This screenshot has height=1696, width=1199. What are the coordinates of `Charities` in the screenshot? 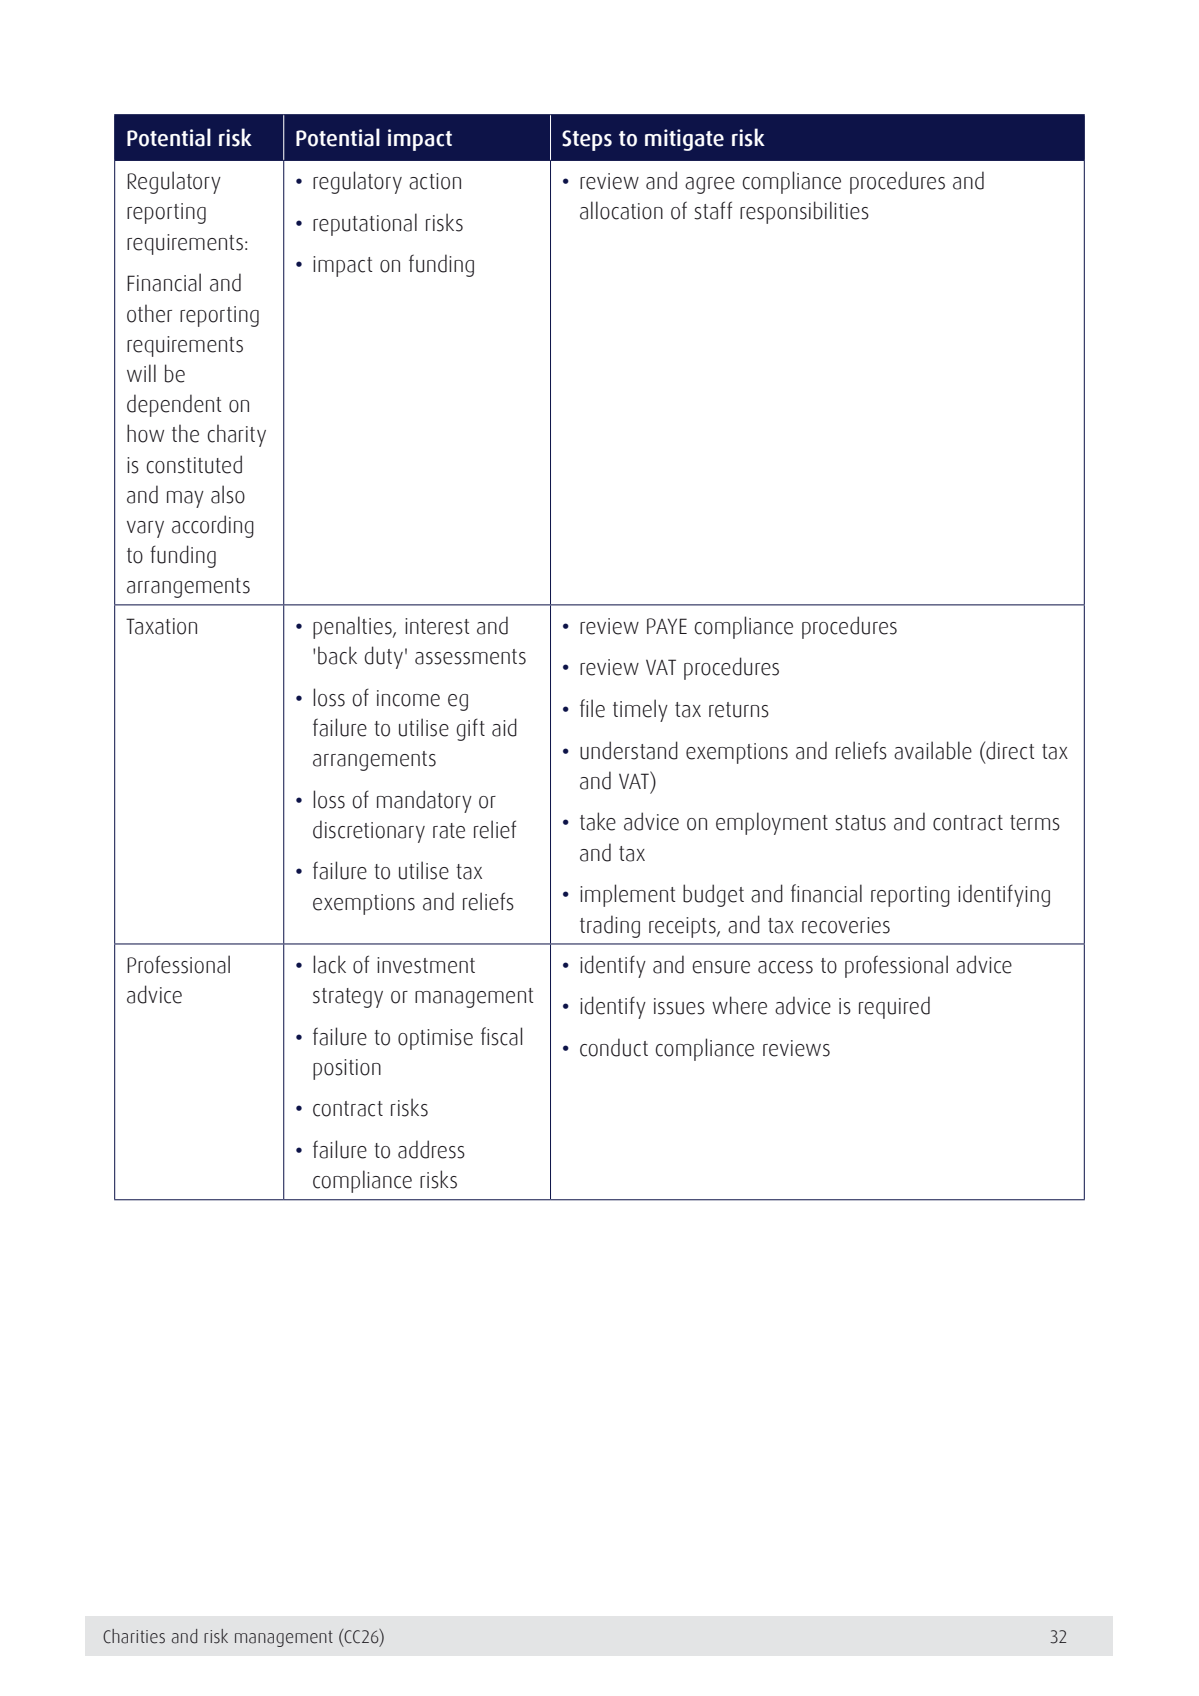 It's located at (134, 1636).
